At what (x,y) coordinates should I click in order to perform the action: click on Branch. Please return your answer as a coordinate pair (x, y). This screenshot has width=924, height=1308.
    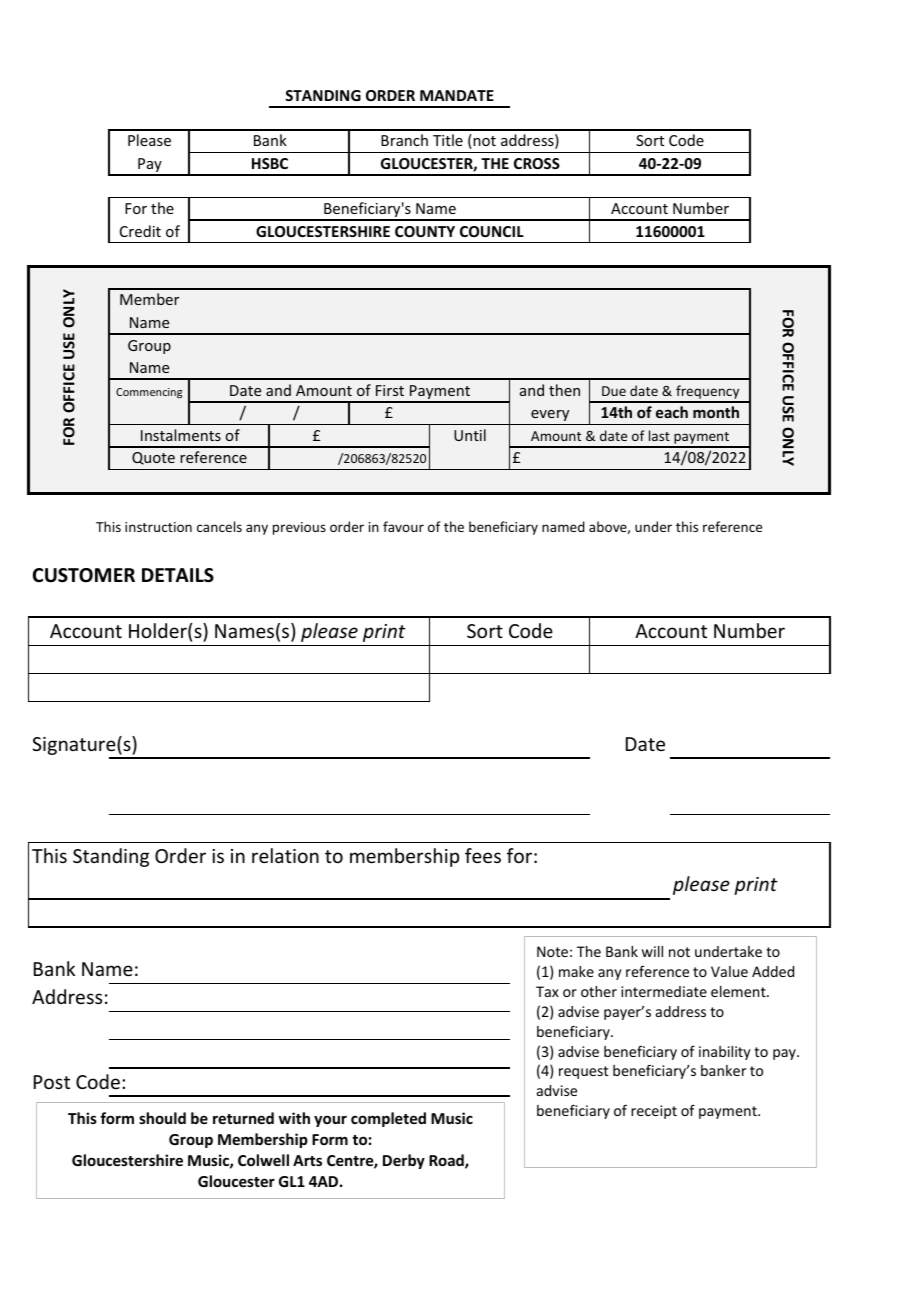
    Looking at the image, I should click on (404, 140).
